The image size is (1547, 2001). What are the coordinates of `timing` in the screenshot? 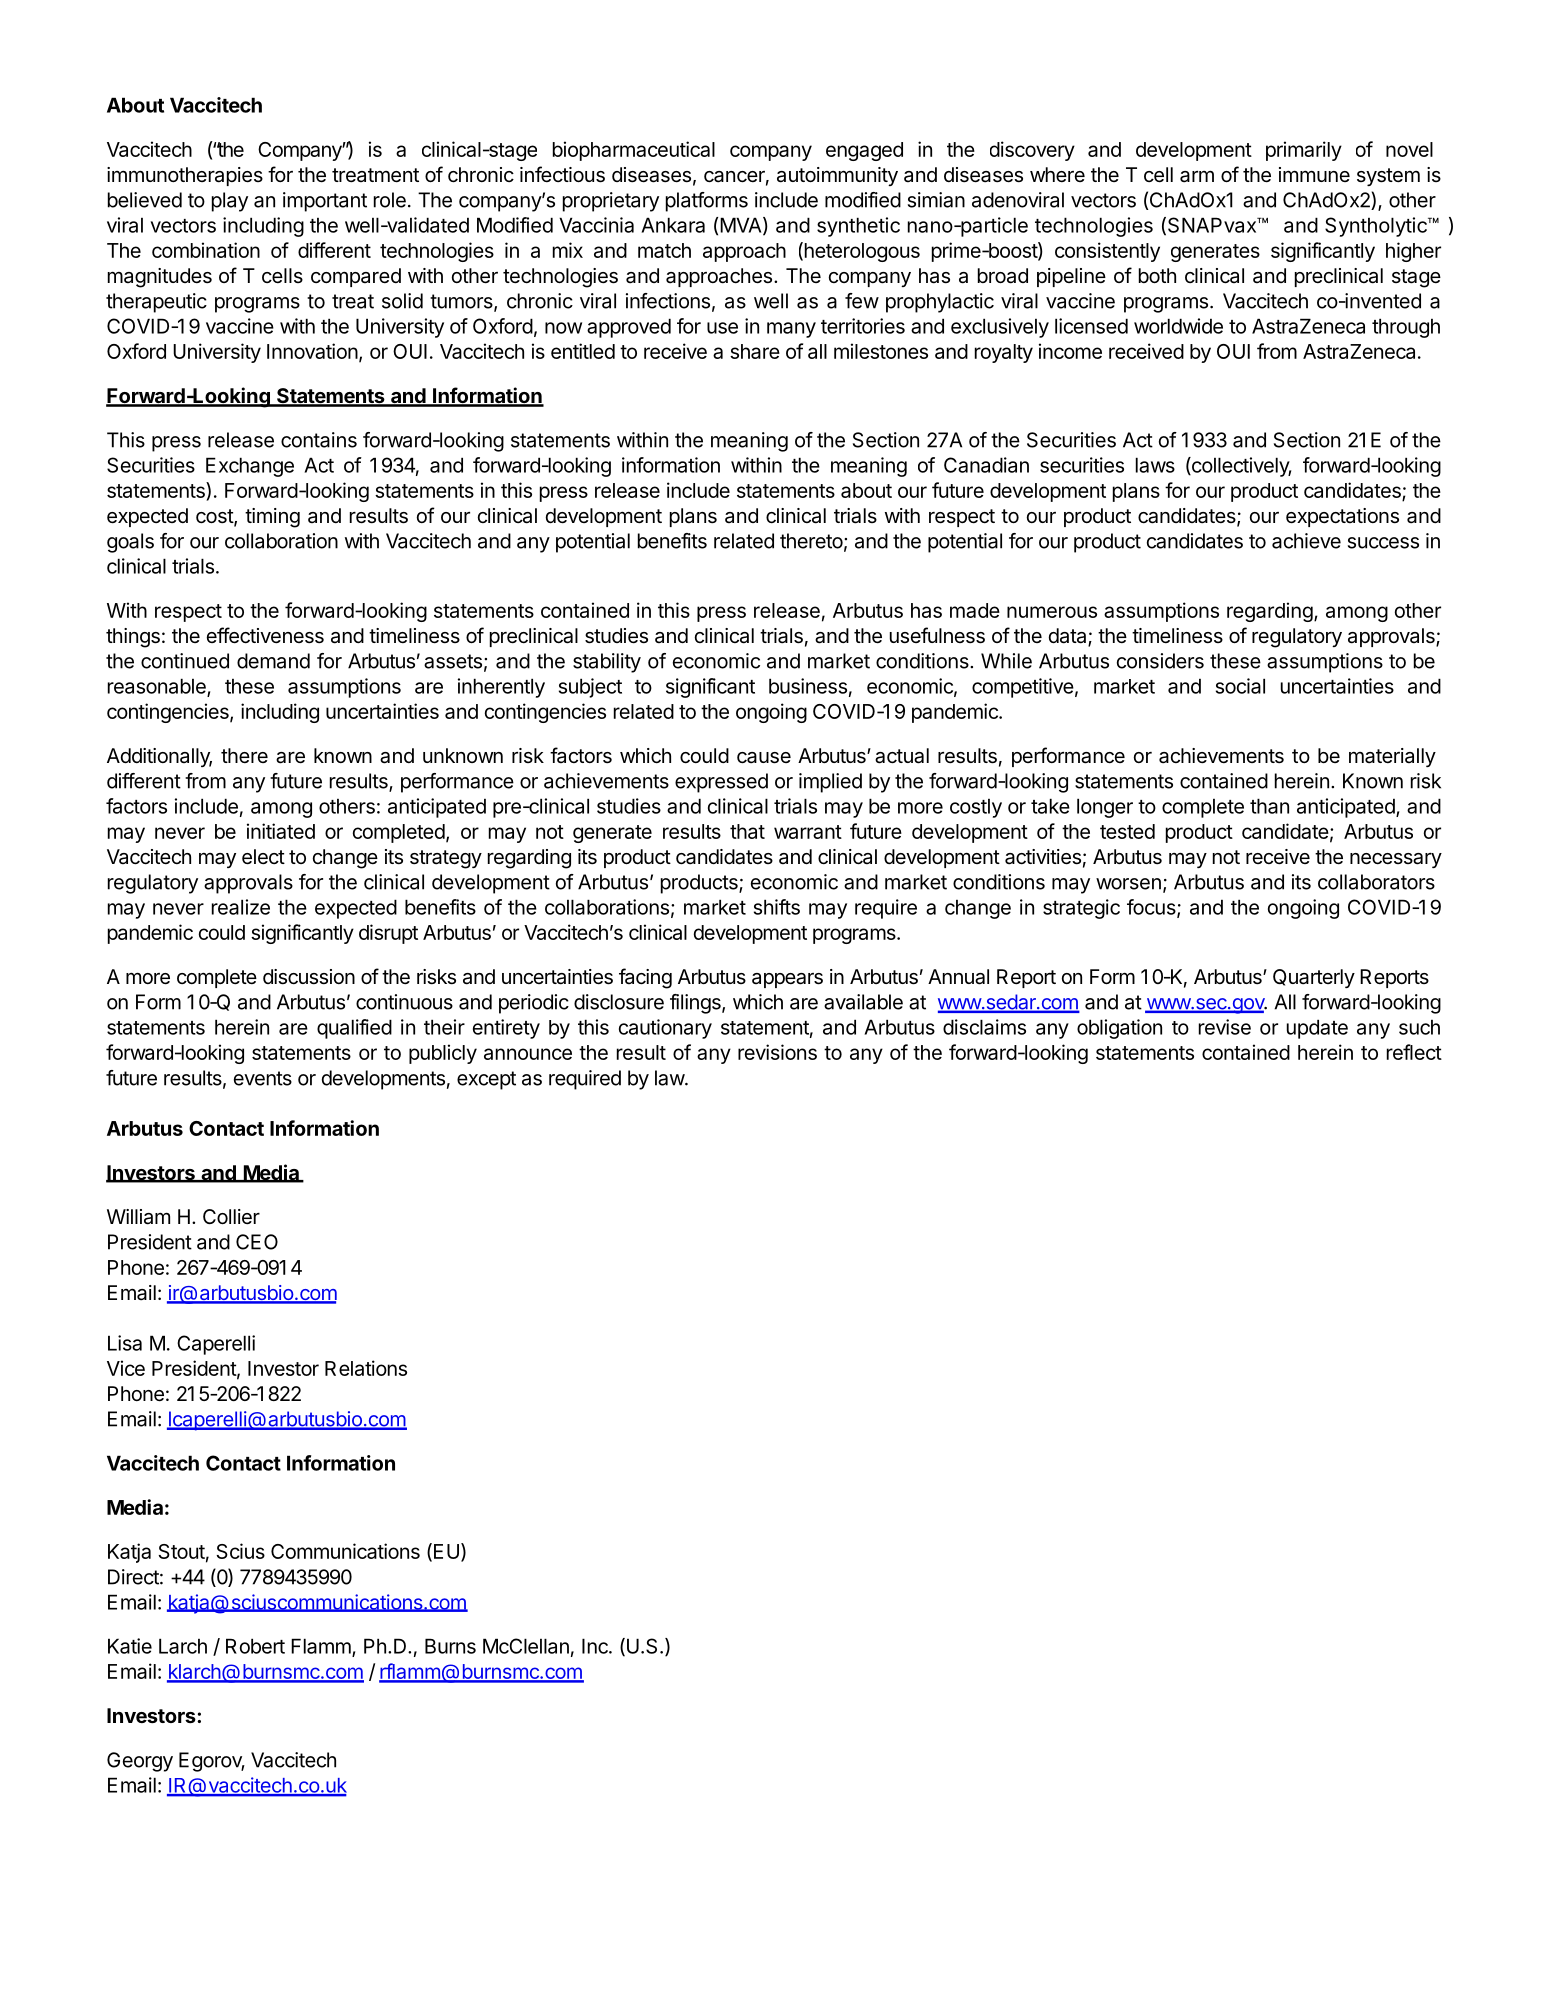 It's located at (272, 518).
